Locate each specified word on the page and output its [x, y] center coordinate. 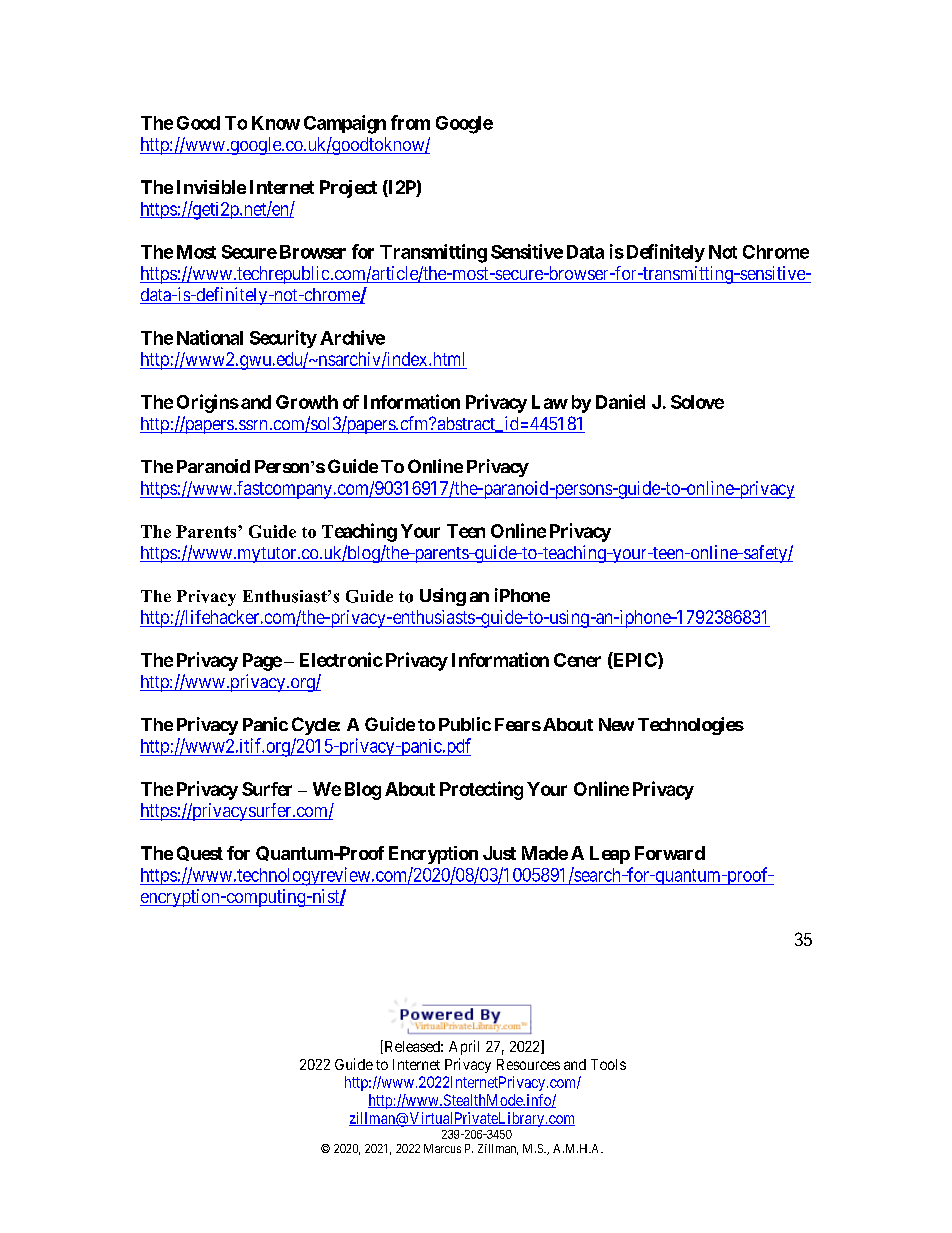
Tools [608, 1064]
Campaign [345, 124]
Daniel [620, 401]
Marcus [442, 1148]
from [410, 122]
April [464, 1047]
